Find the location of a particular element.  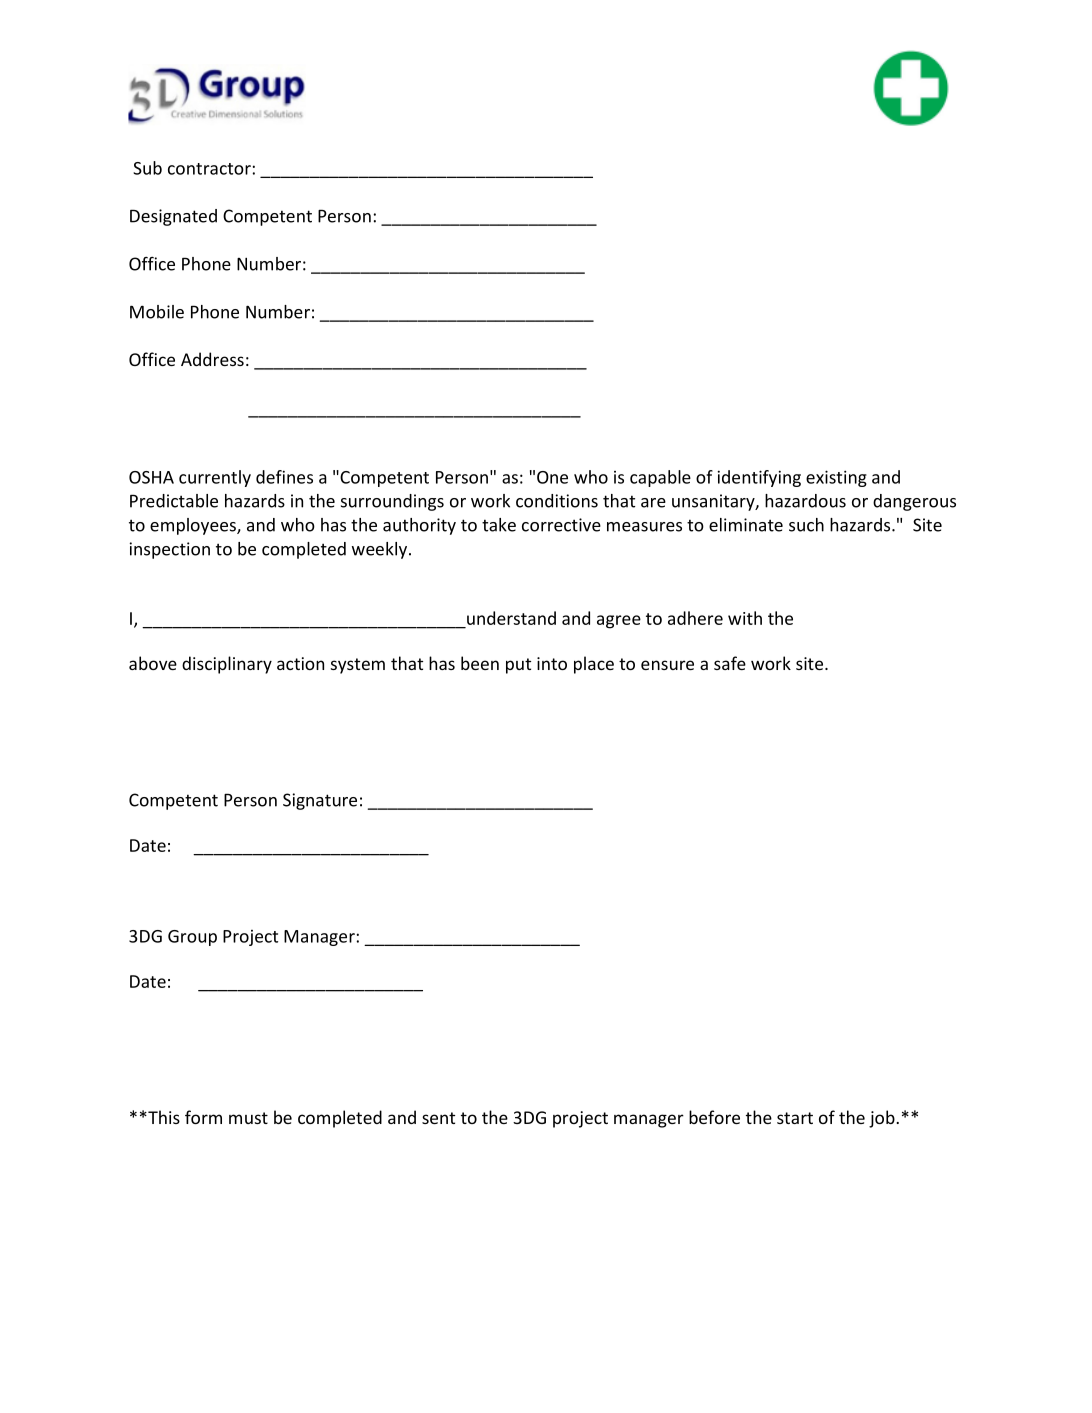

existing is located at coordinates (836, 478).
